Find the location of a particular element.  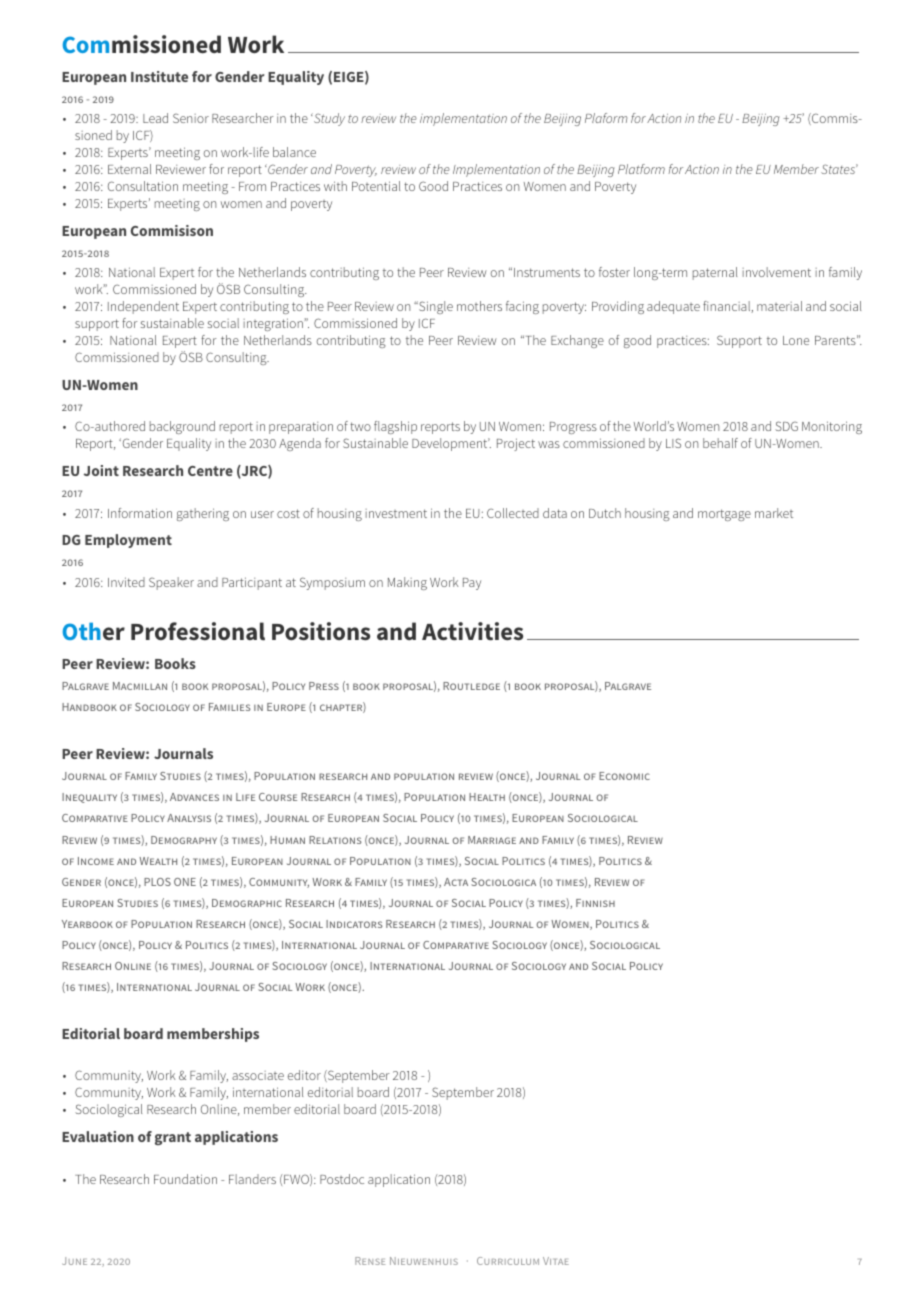

market is located at coordinates (774, 513).
